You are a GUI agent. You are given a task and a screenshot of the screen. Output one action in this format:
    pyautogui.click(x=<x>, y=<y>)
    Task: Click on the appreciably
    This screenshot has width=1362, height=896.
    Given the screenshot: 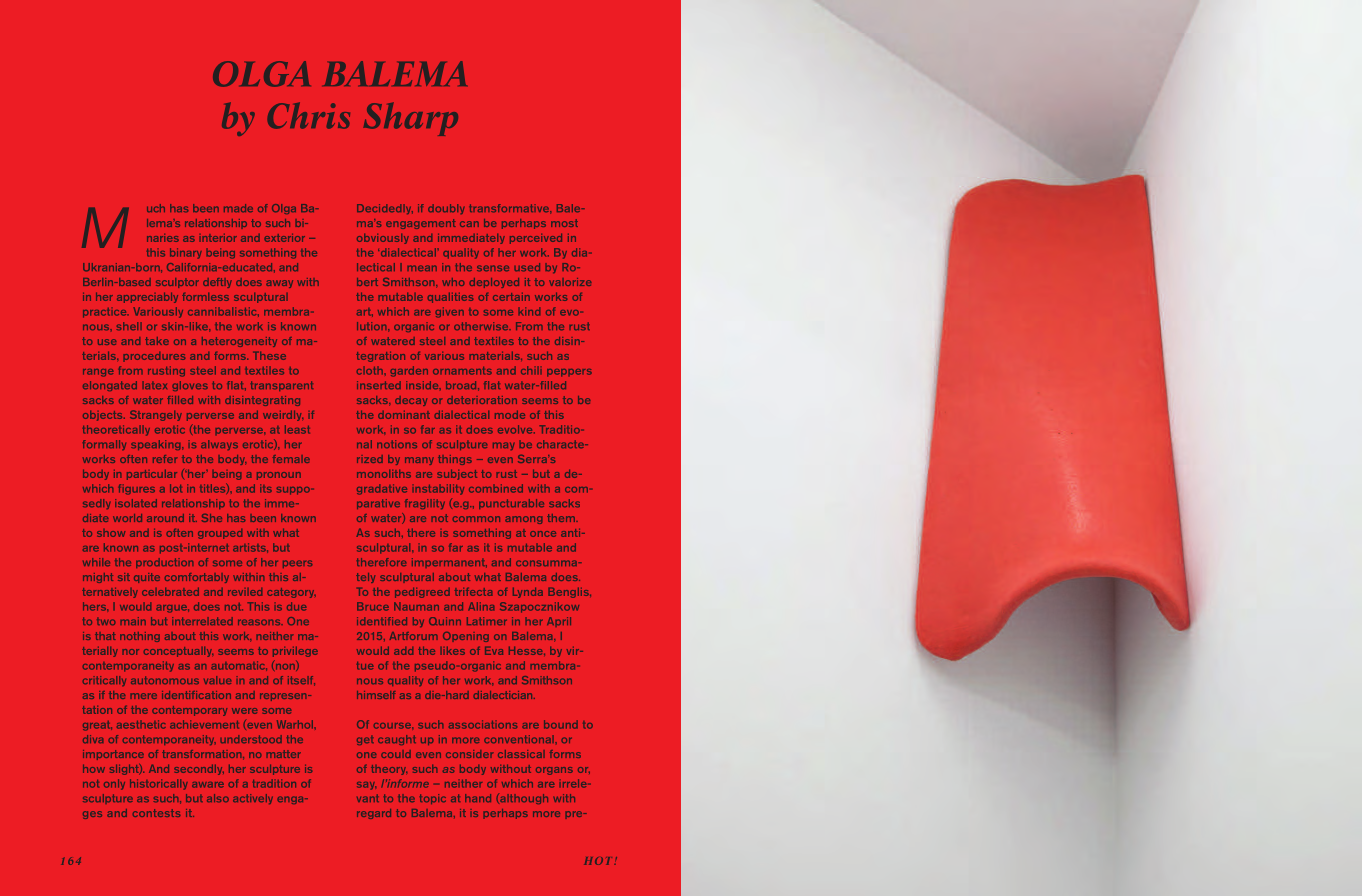 What is the action you would take?
    pyautogui.click(x=147, y=298)
